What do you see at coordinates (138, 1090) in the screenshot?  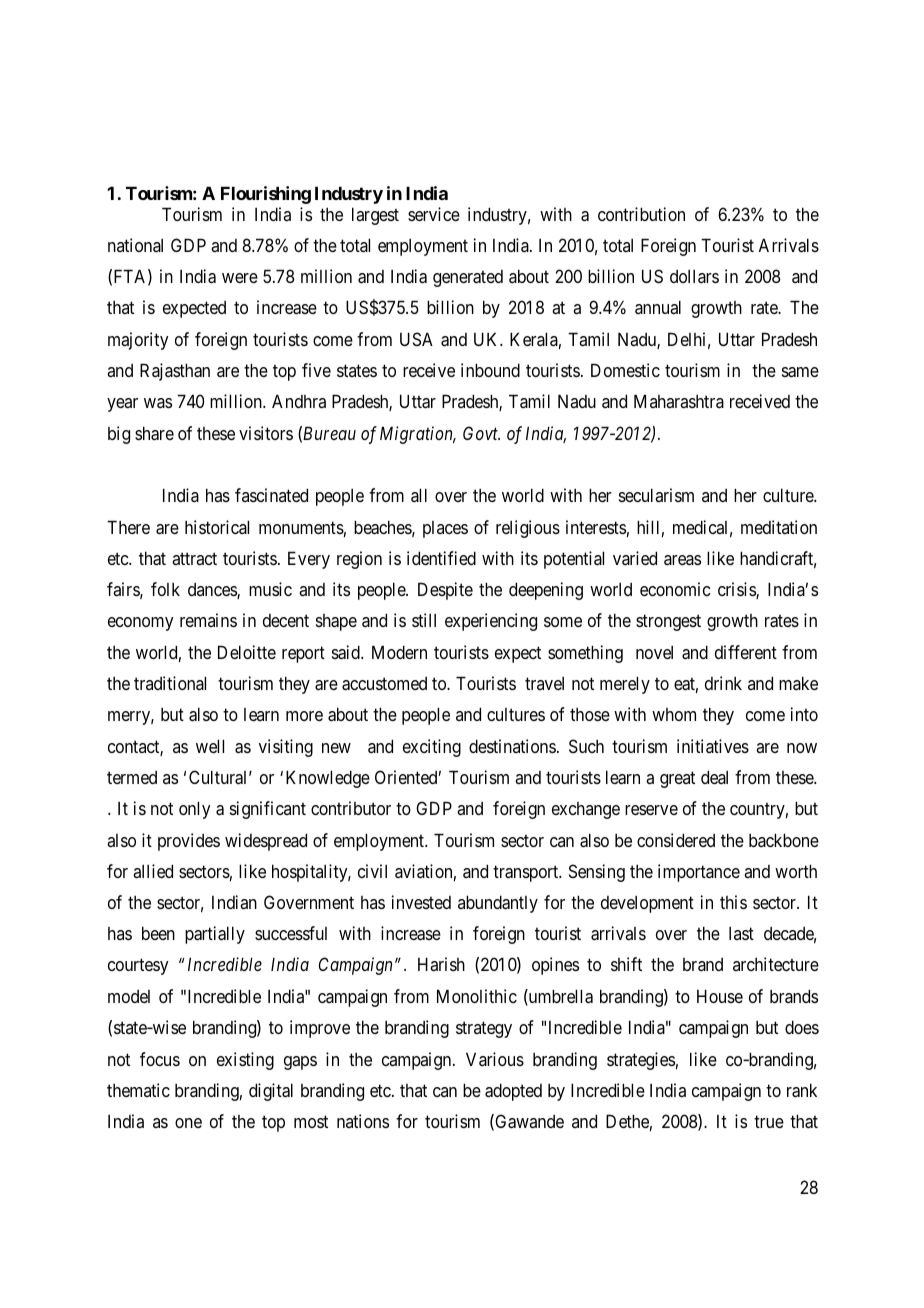 I see `thematic` at bounding box center [138, 1090].
